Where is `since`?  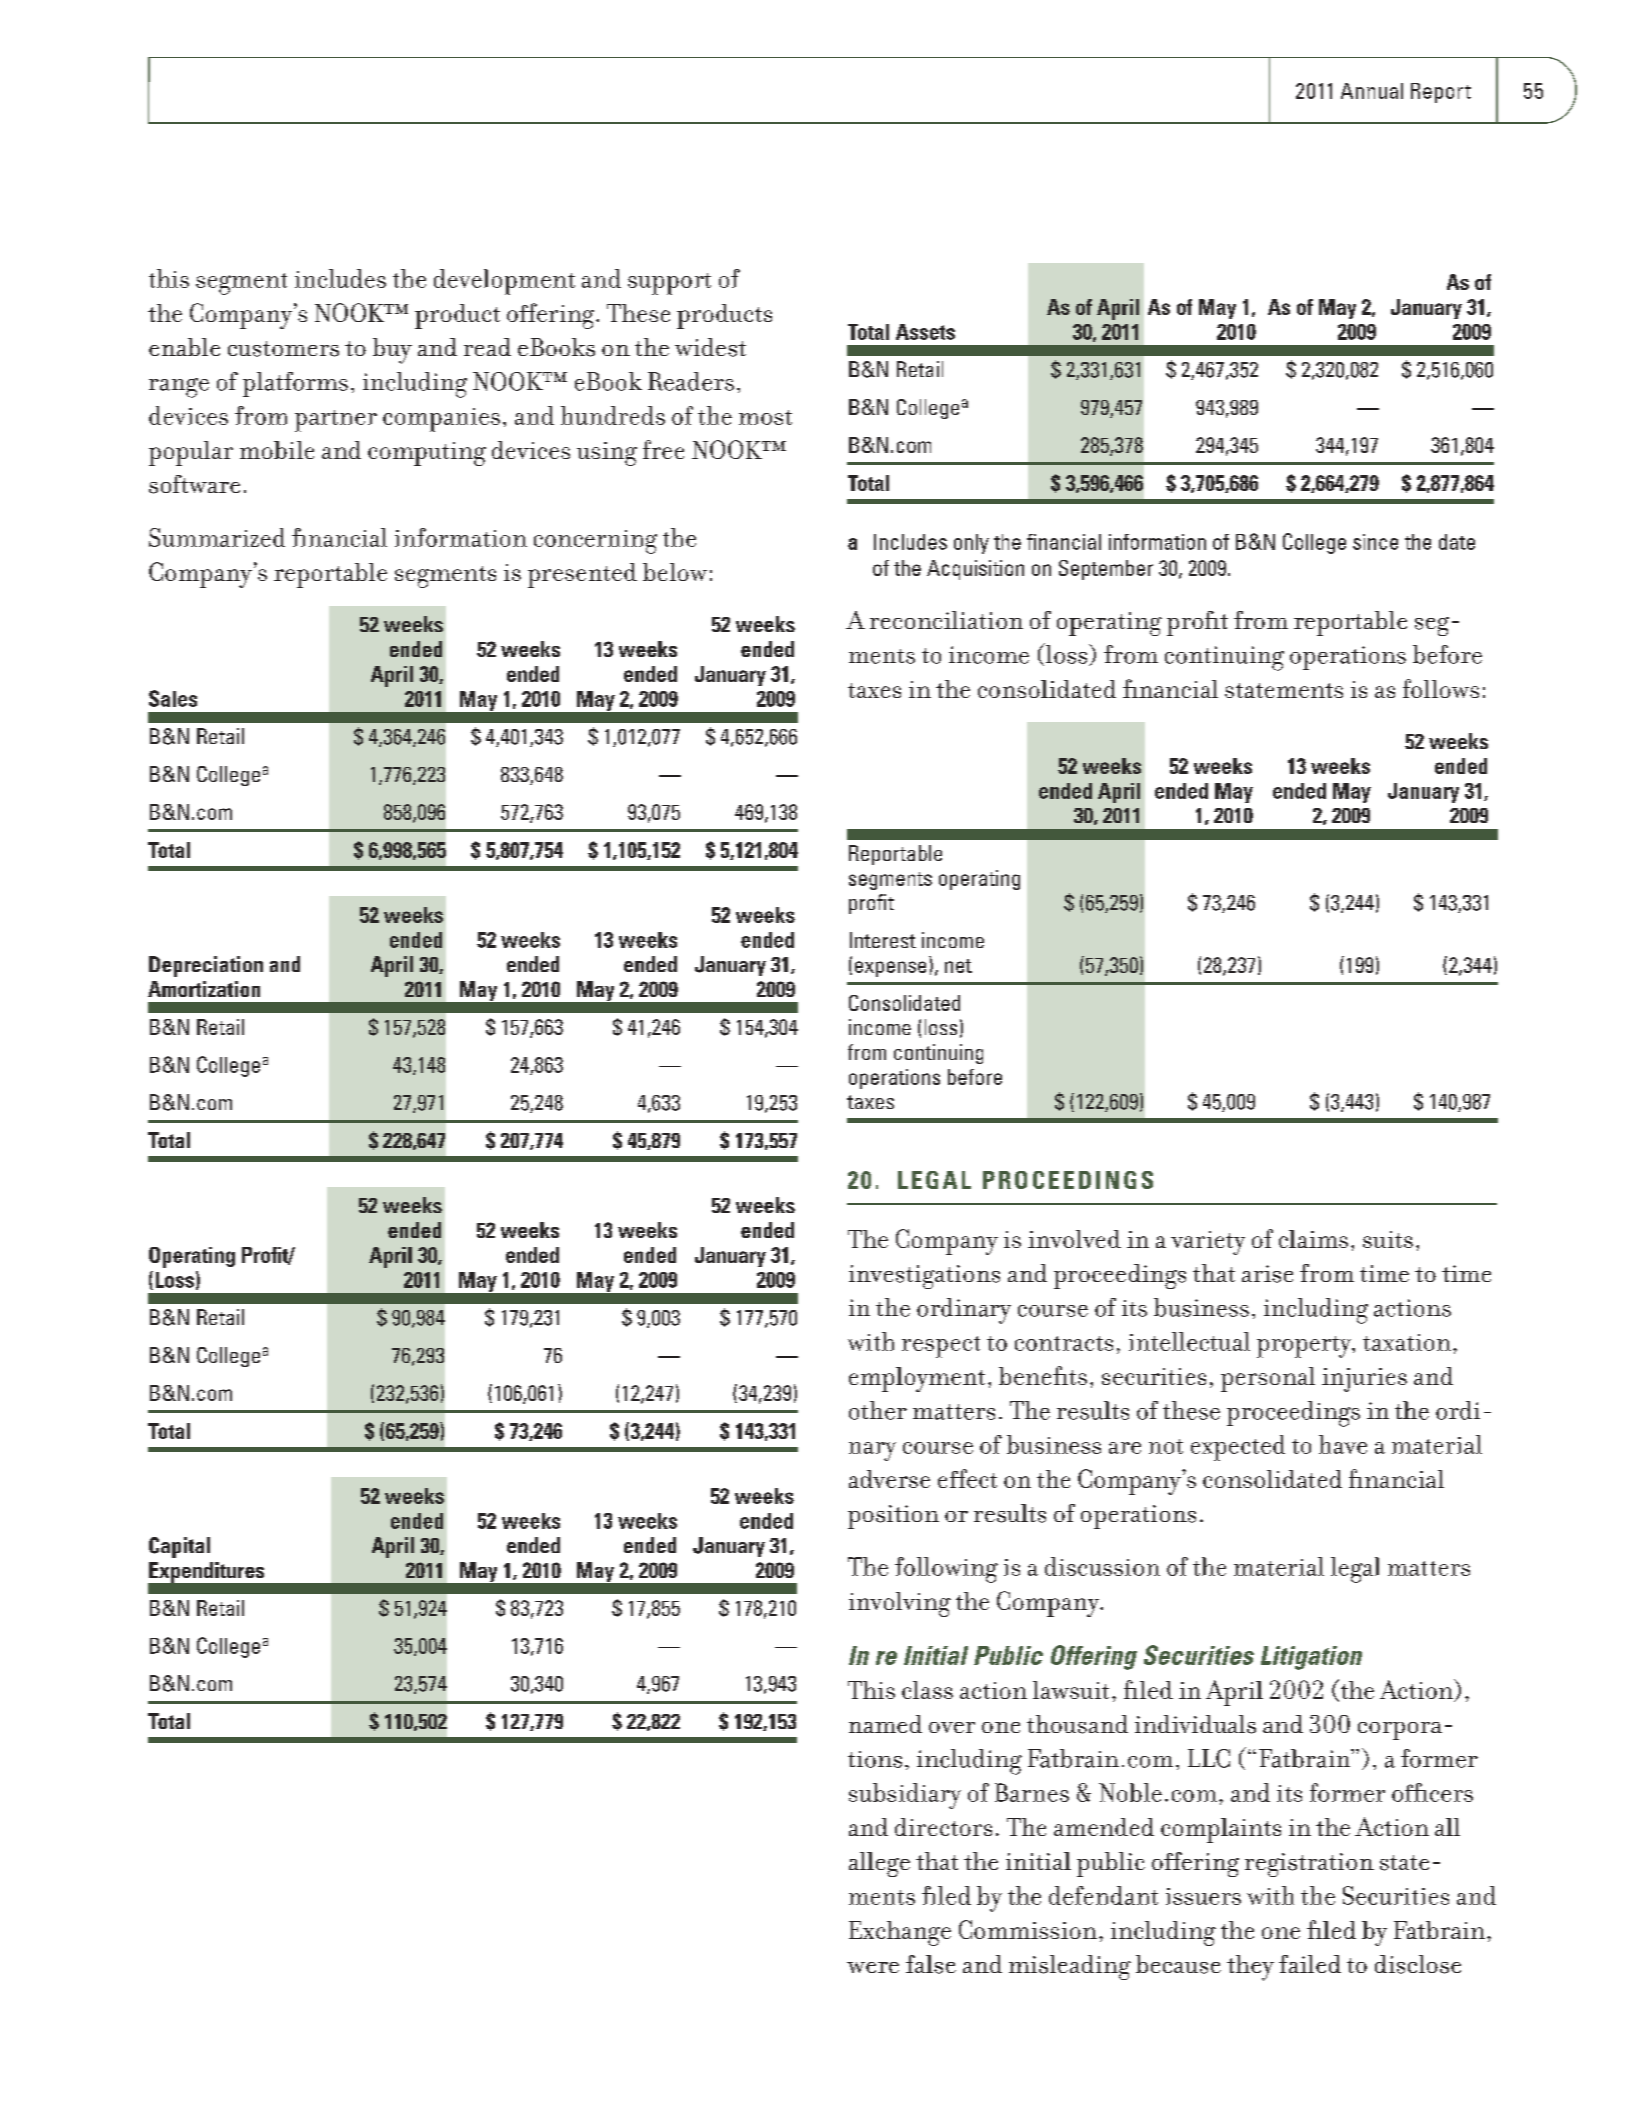
since is located at coordinates (1375, 542).
